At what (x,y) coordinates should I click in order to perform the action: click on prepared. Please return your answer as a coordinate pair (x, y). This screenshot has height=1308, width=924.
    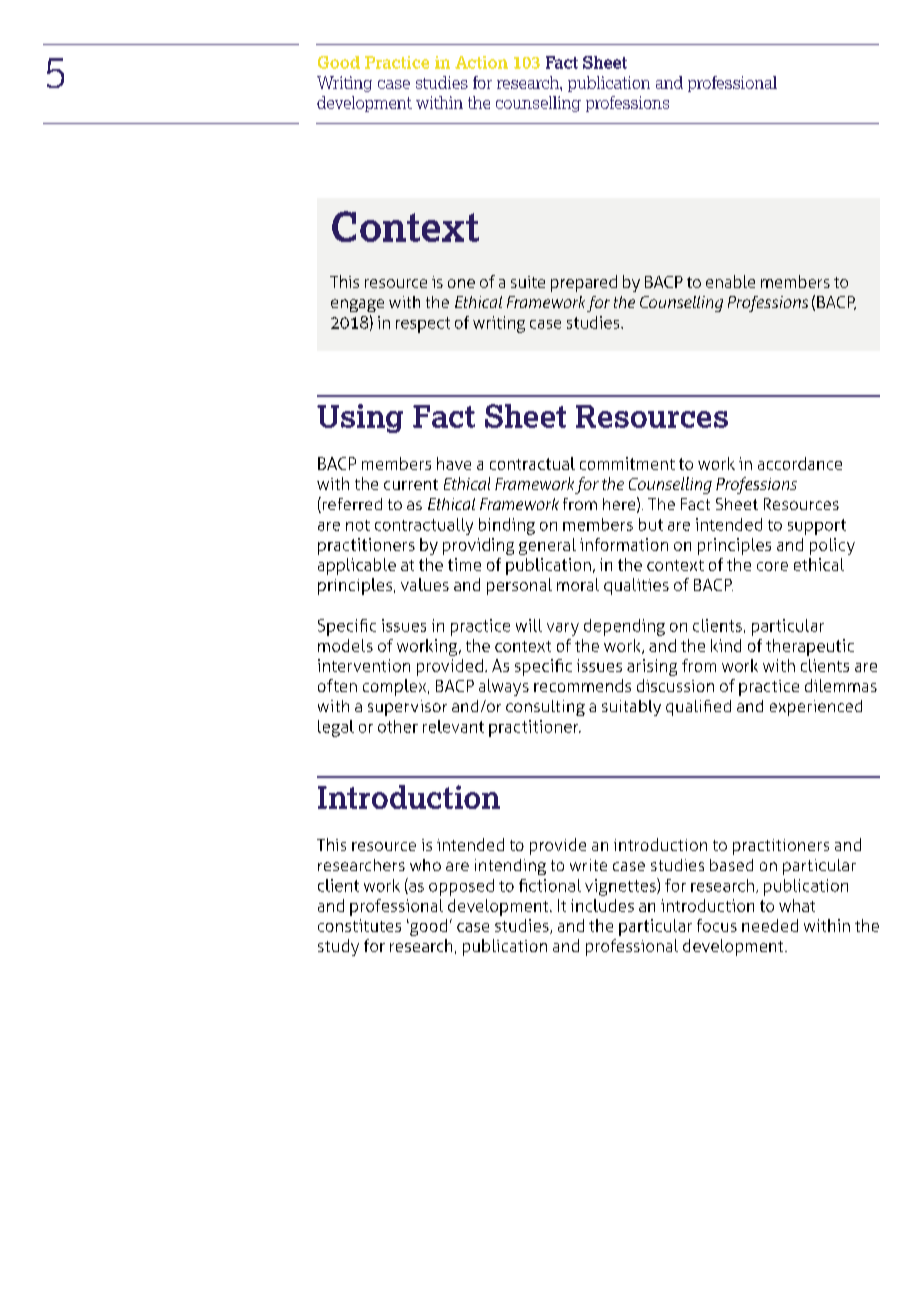
    Looking at the image, I should click on (584, 283).
